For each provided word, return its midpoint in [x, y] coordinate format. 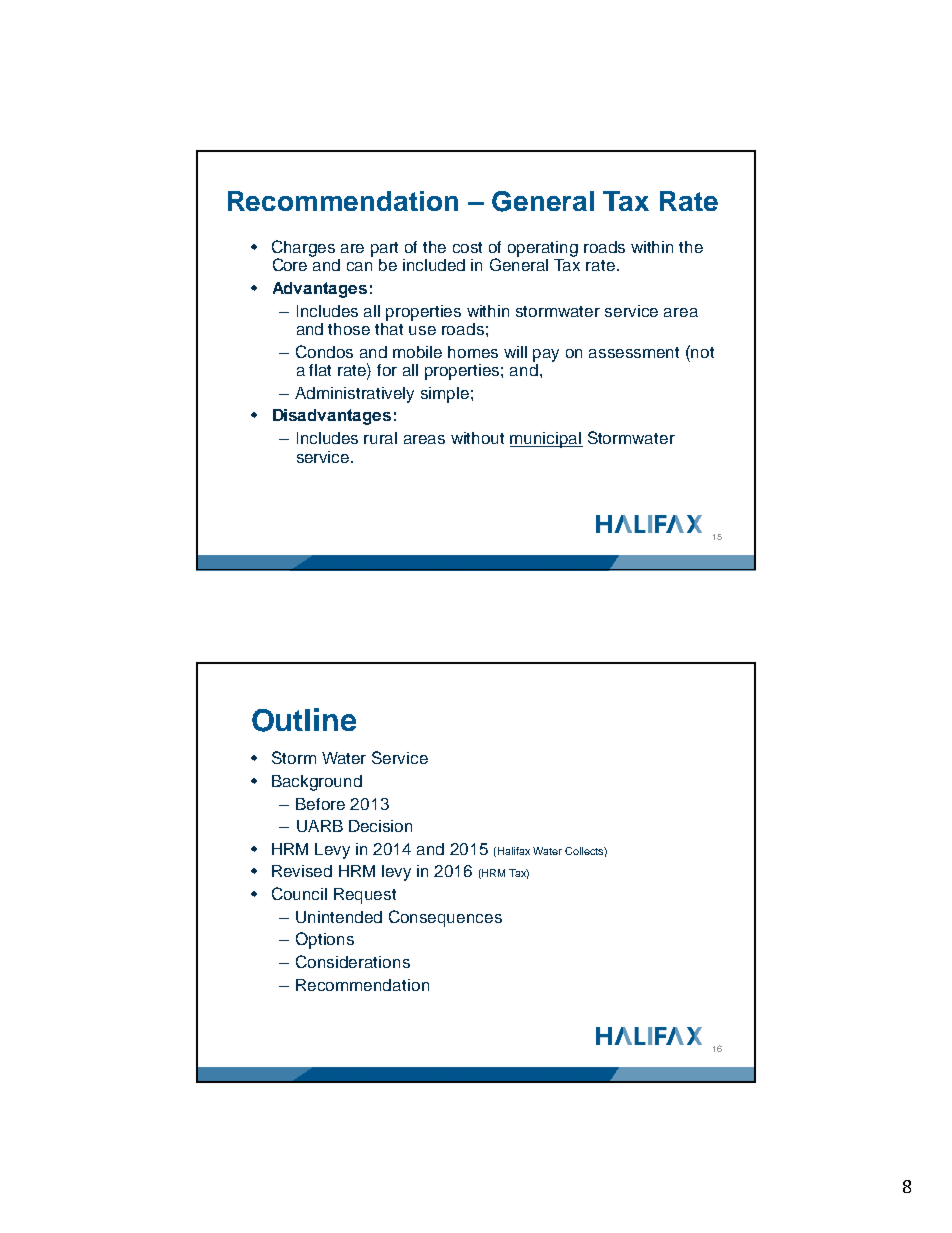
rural [380, 438]
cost [467, 247]
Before [320, 804]
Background [317, 783]
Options [325, 940]
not [702, 352]
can [359, 266]
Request [365, 896]
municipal [546, 440]
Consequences [445, 918]
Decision [380, 826]
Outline [304, 720]
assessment [634, 352]
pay [546, 355]
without [477, 438]
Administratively [354, 395]
